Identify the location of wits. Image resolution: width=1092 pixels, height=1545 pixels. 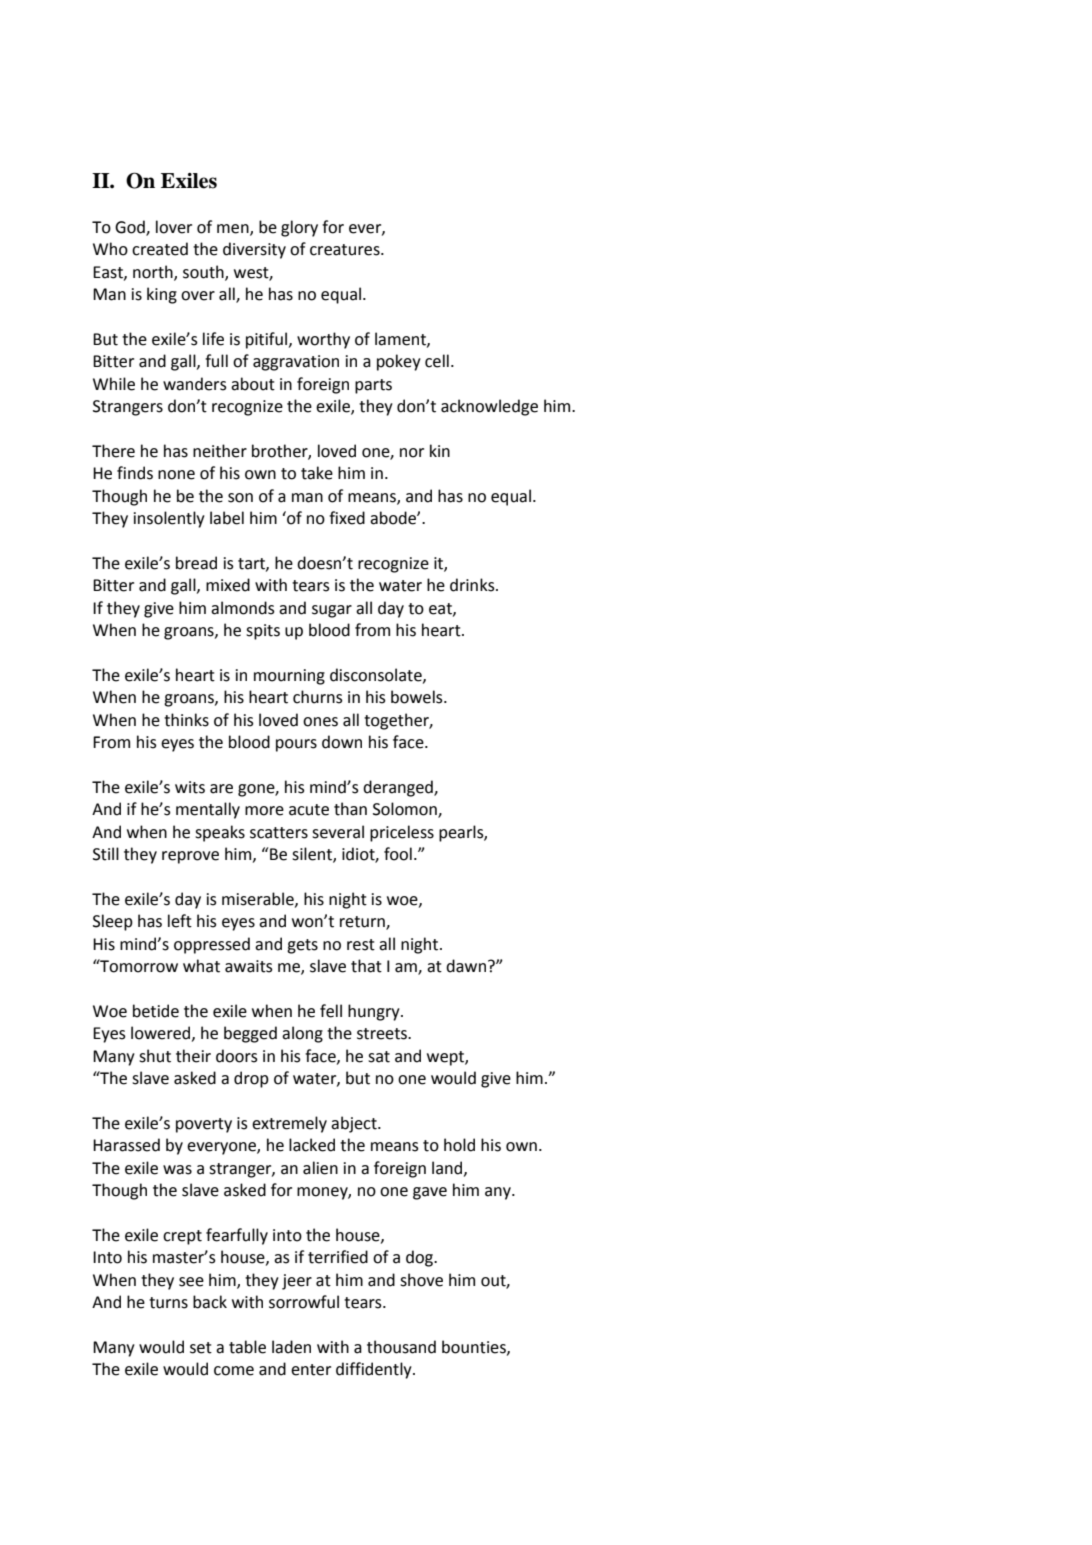
(190, 787).
